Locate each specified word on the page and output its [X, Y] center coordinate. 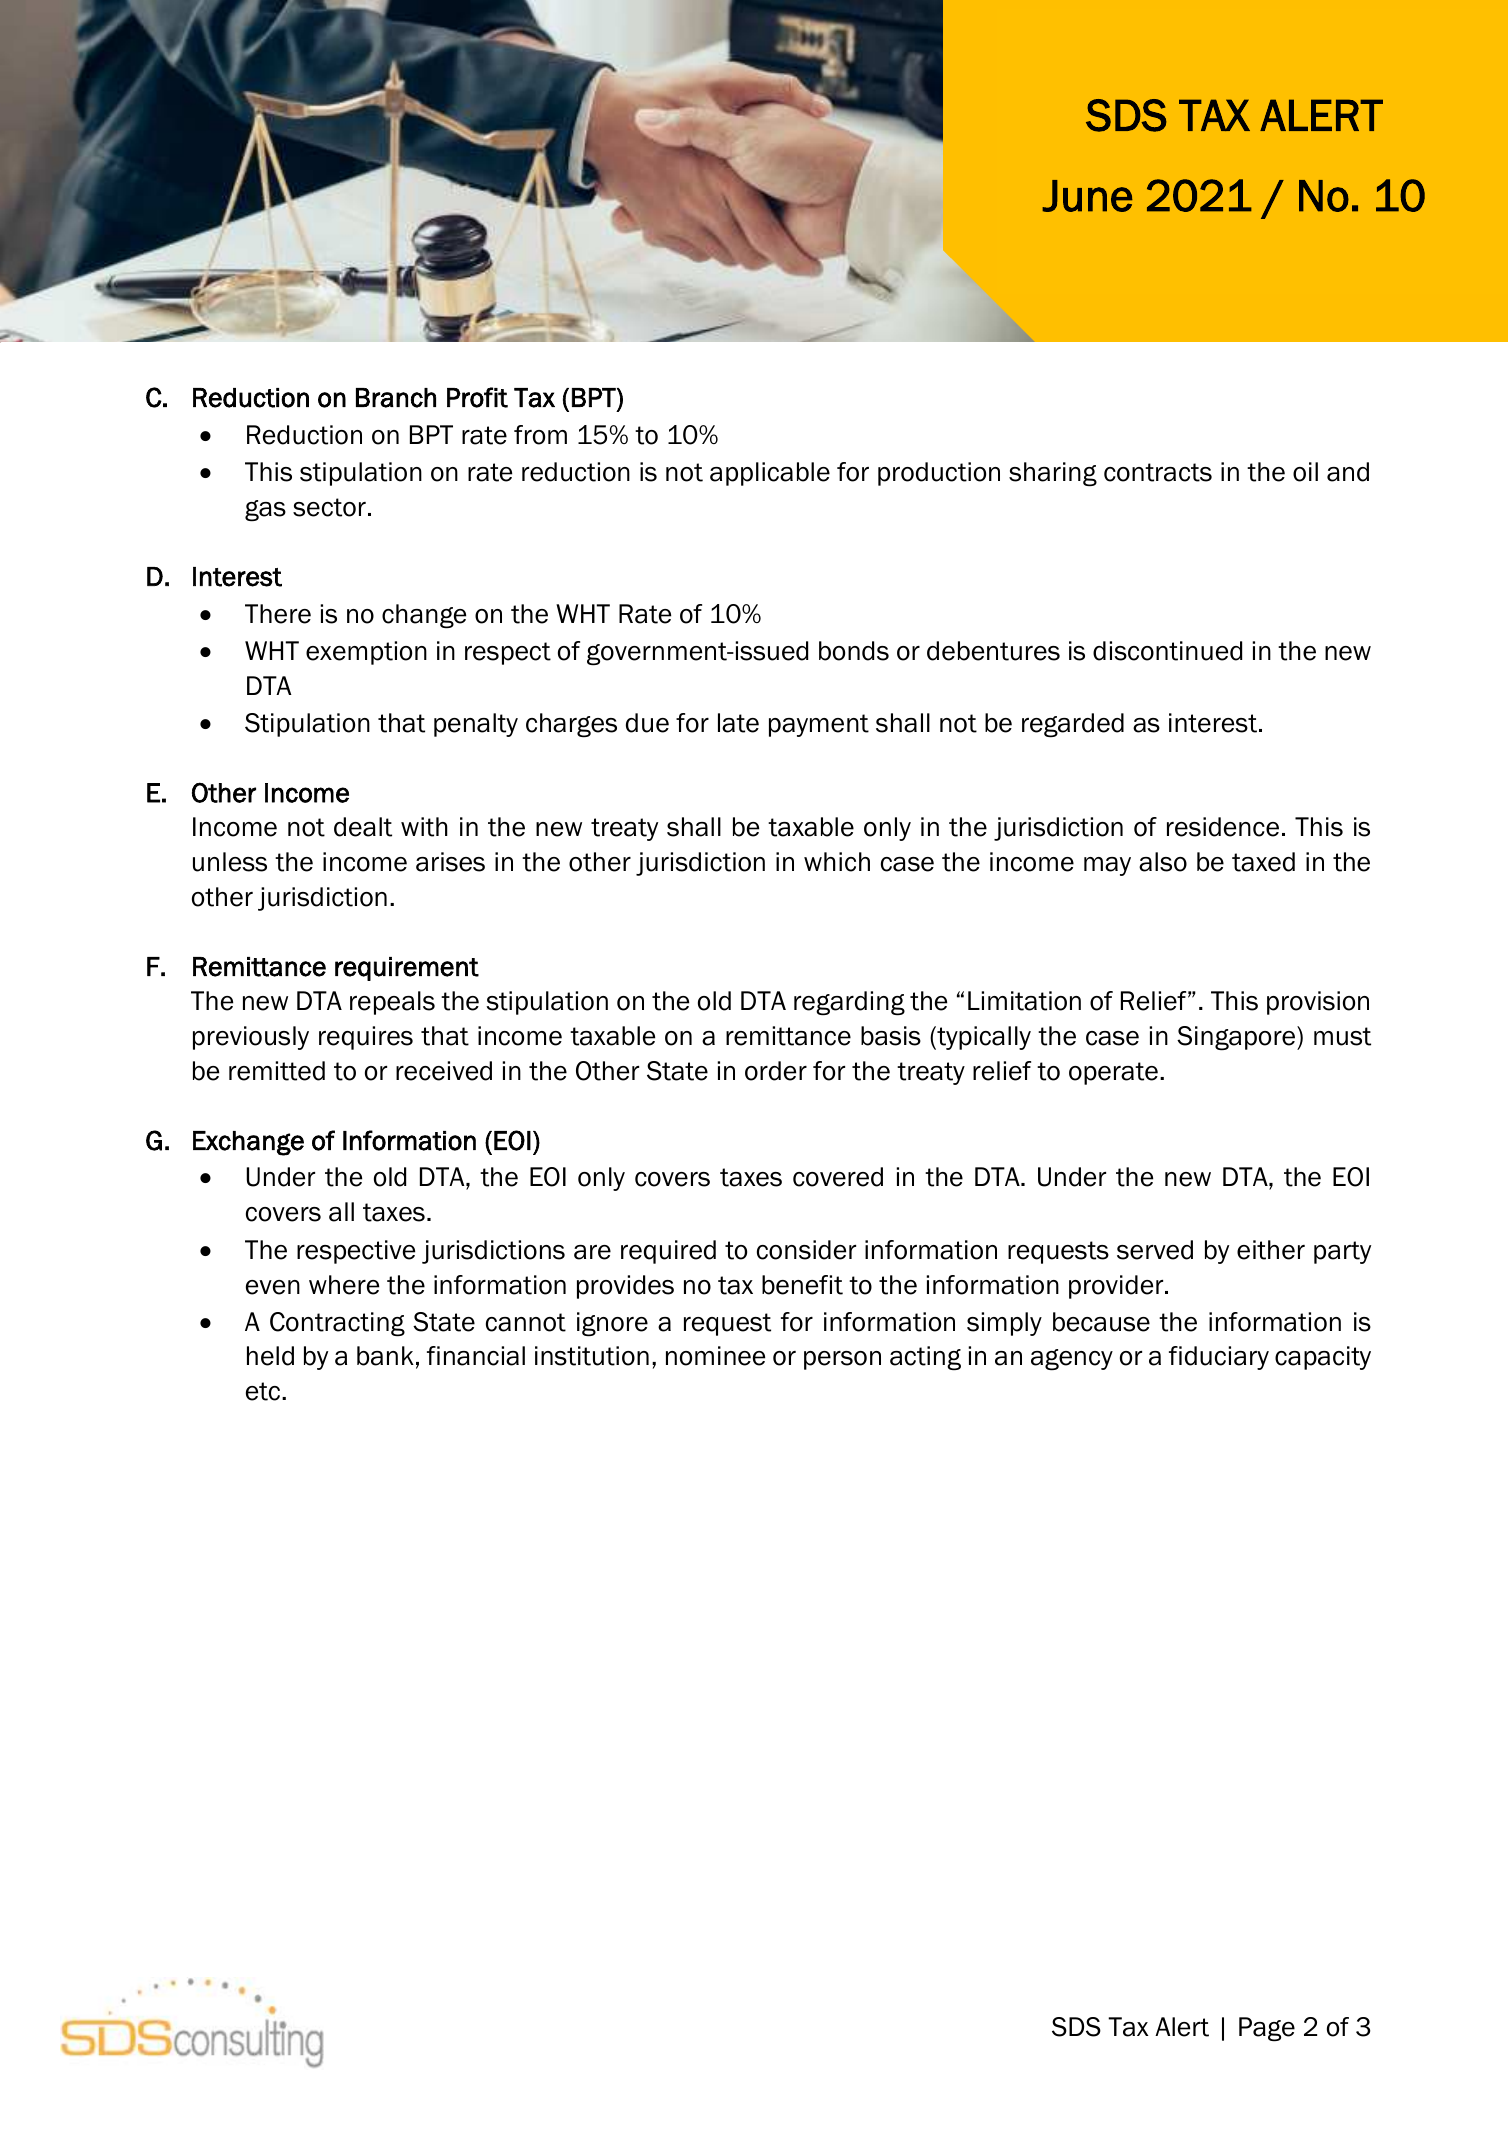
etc [264, 1391]
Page [1267, 2029]
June [1087, 196]
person [842, 1360]
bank [385, 1356]
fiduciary [1219, 1358]
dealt [363, 827]
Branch [396, 398]
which [837, 862]
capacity [1323, 1358]
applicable [770, 474]
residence [1223, 827]
